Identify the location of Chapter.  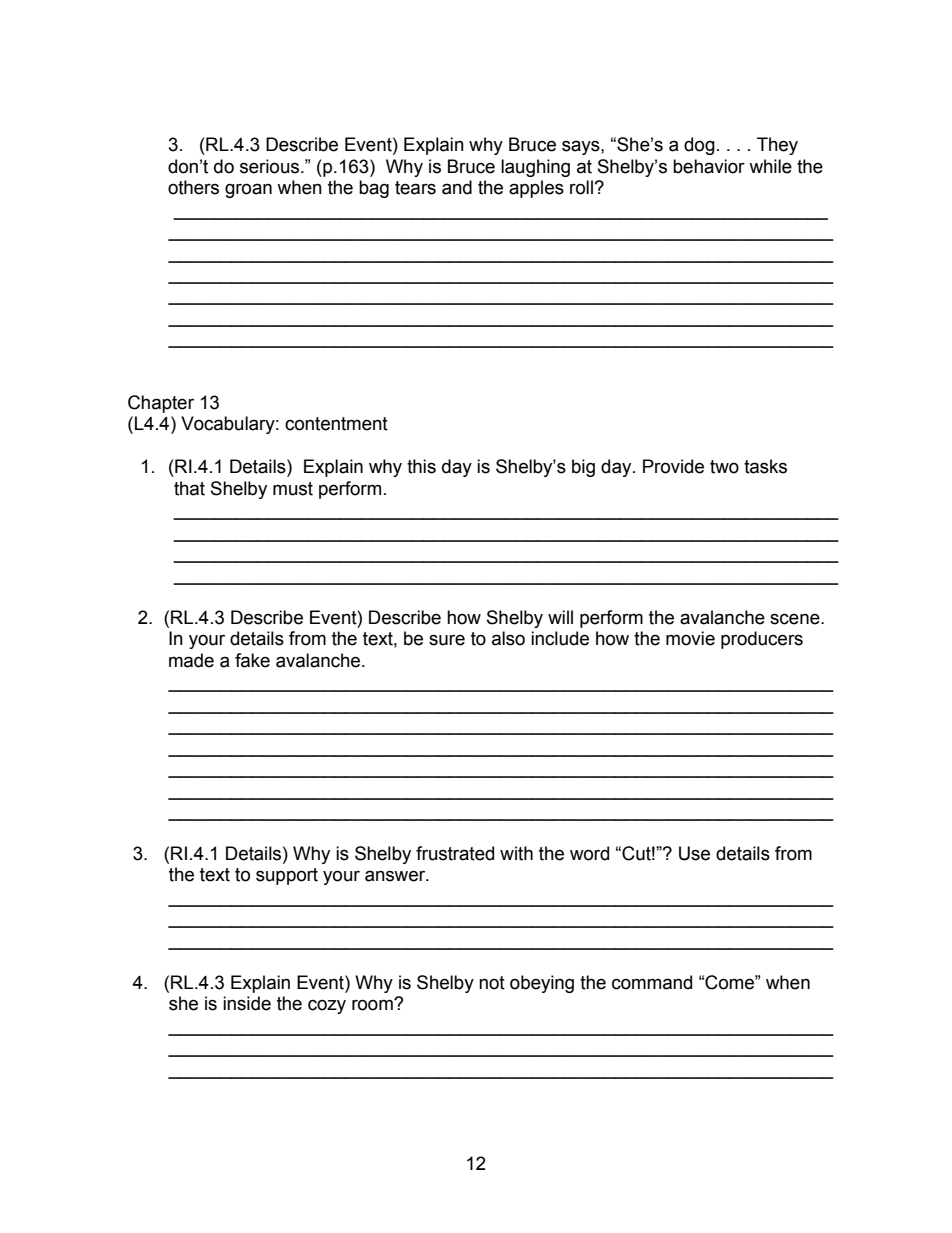
(161, 404).
